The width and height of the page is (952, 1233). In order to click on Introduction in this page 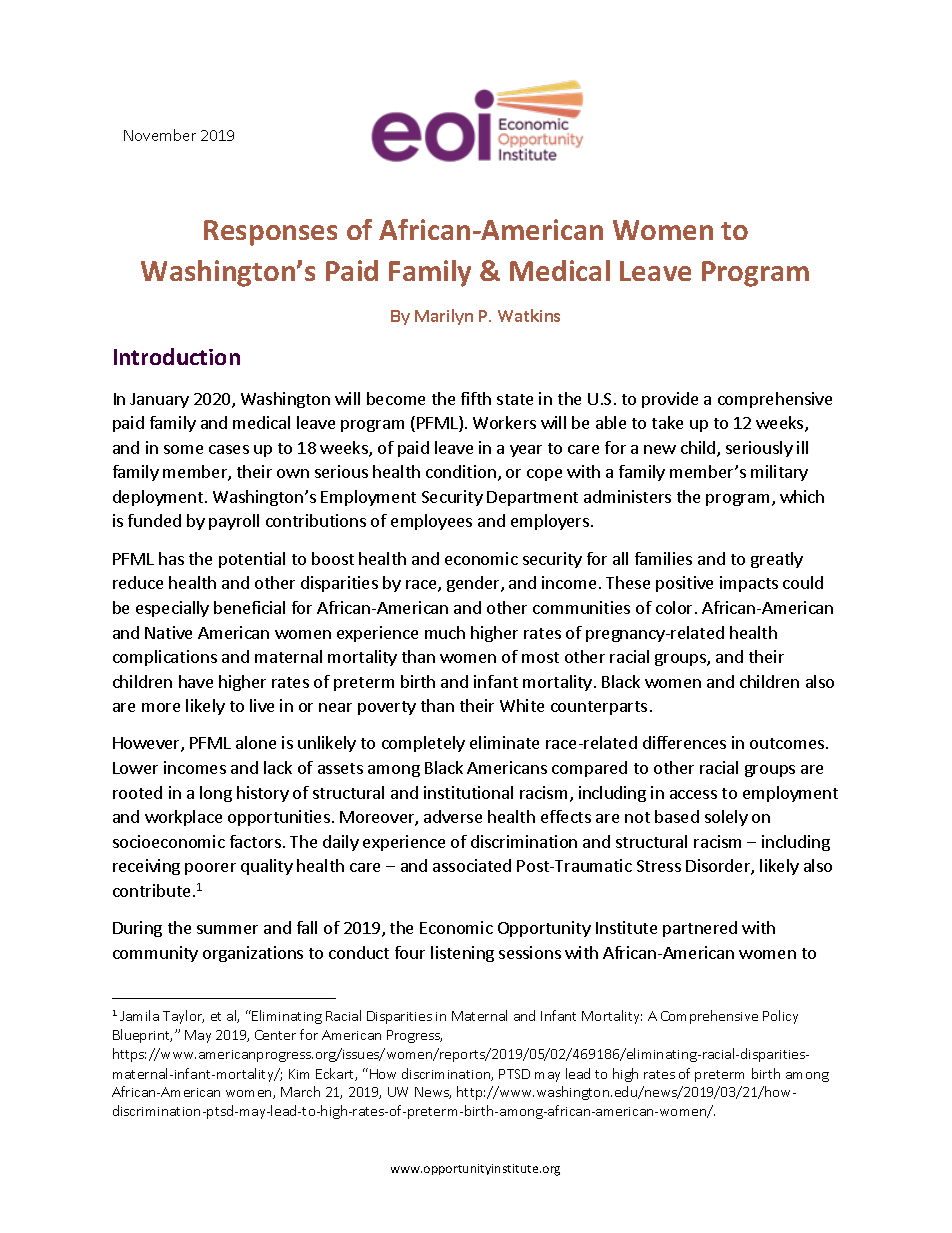, I will do `click(177, 356)`.
